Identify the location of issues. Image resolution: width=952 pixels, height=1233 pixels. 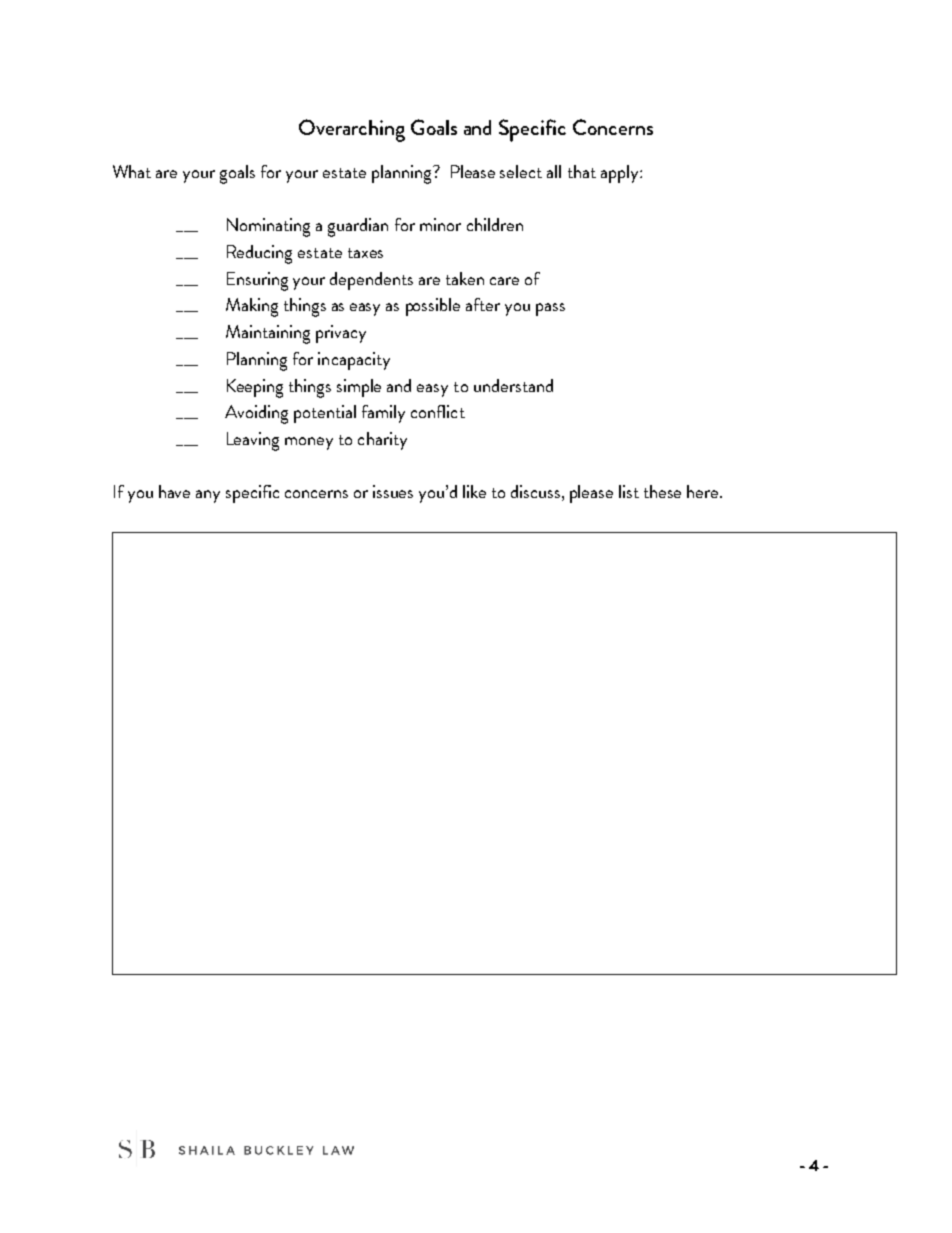
(393, 491).
